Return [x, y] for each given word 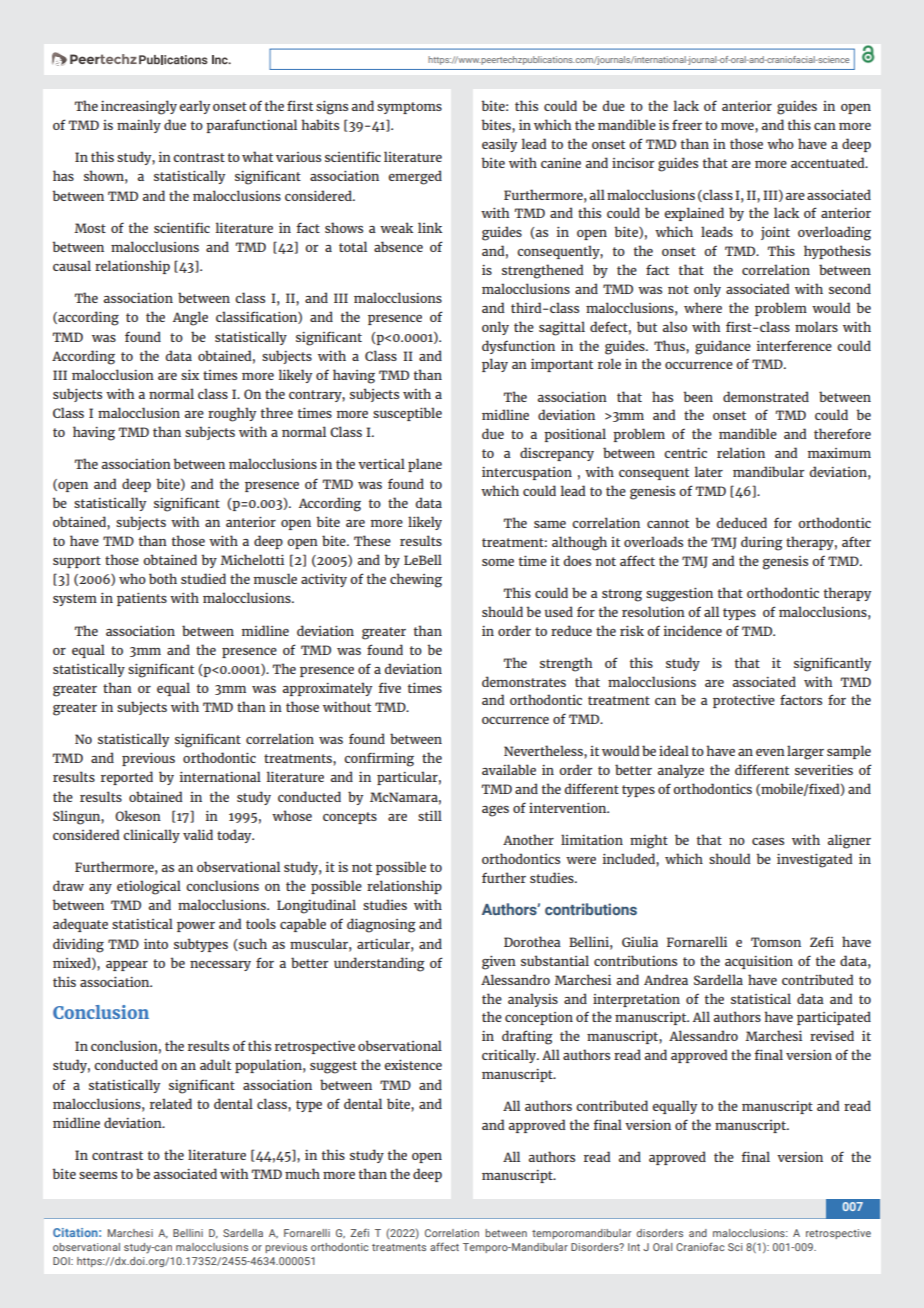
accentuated [829, 162]
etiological [149, 887]
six [190, 374]
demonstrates [524, 681]
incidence [693, 630]
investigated [815, 860]
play [495, 365]
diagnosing [381, 925]
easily [499, 145]
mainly [139, 126]
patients [142, 599]
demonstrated [766, 396]
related [171, 1103]
